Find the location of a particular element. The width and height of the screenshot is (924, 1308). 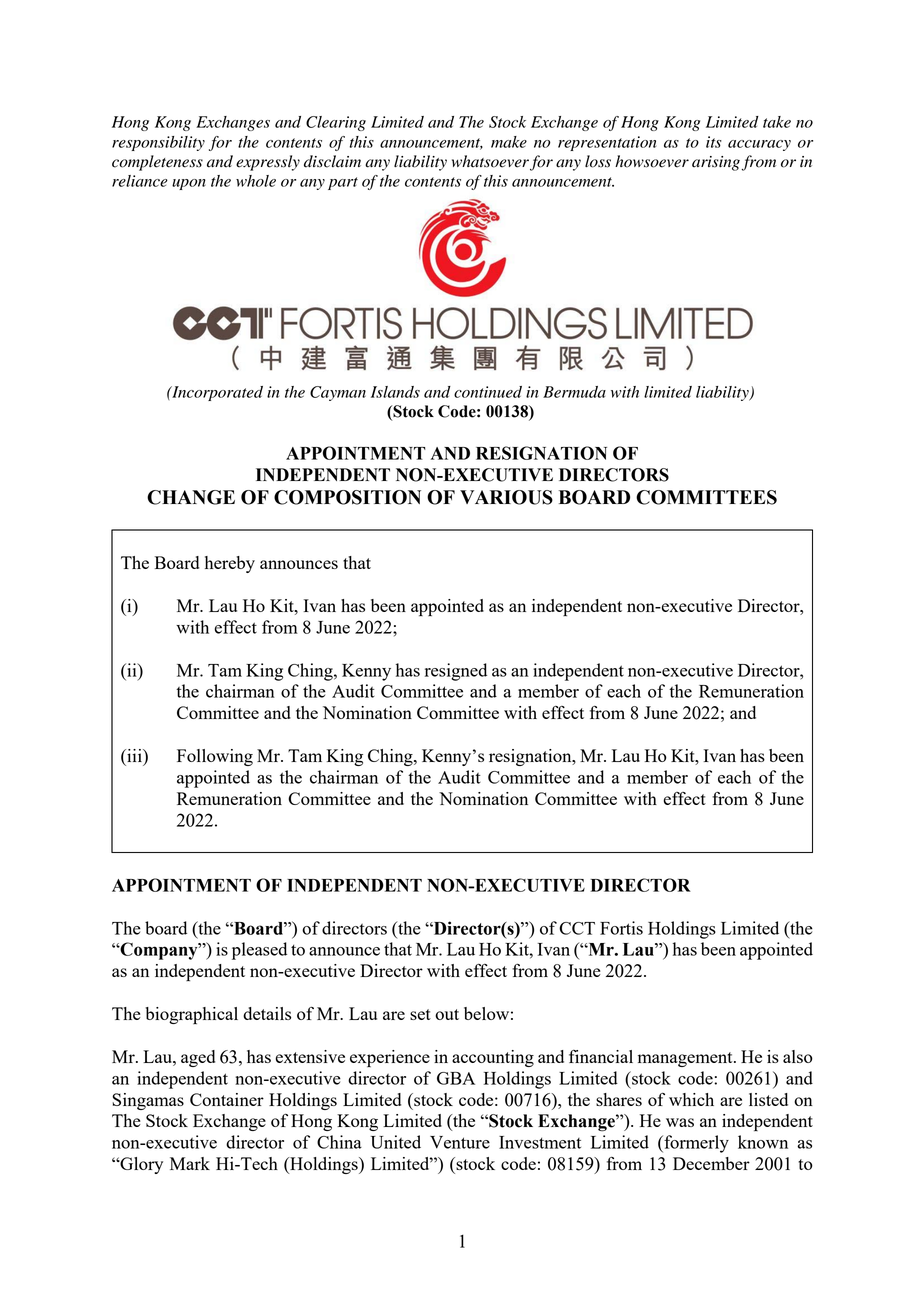

arising is located at coordinates (716, 163).
